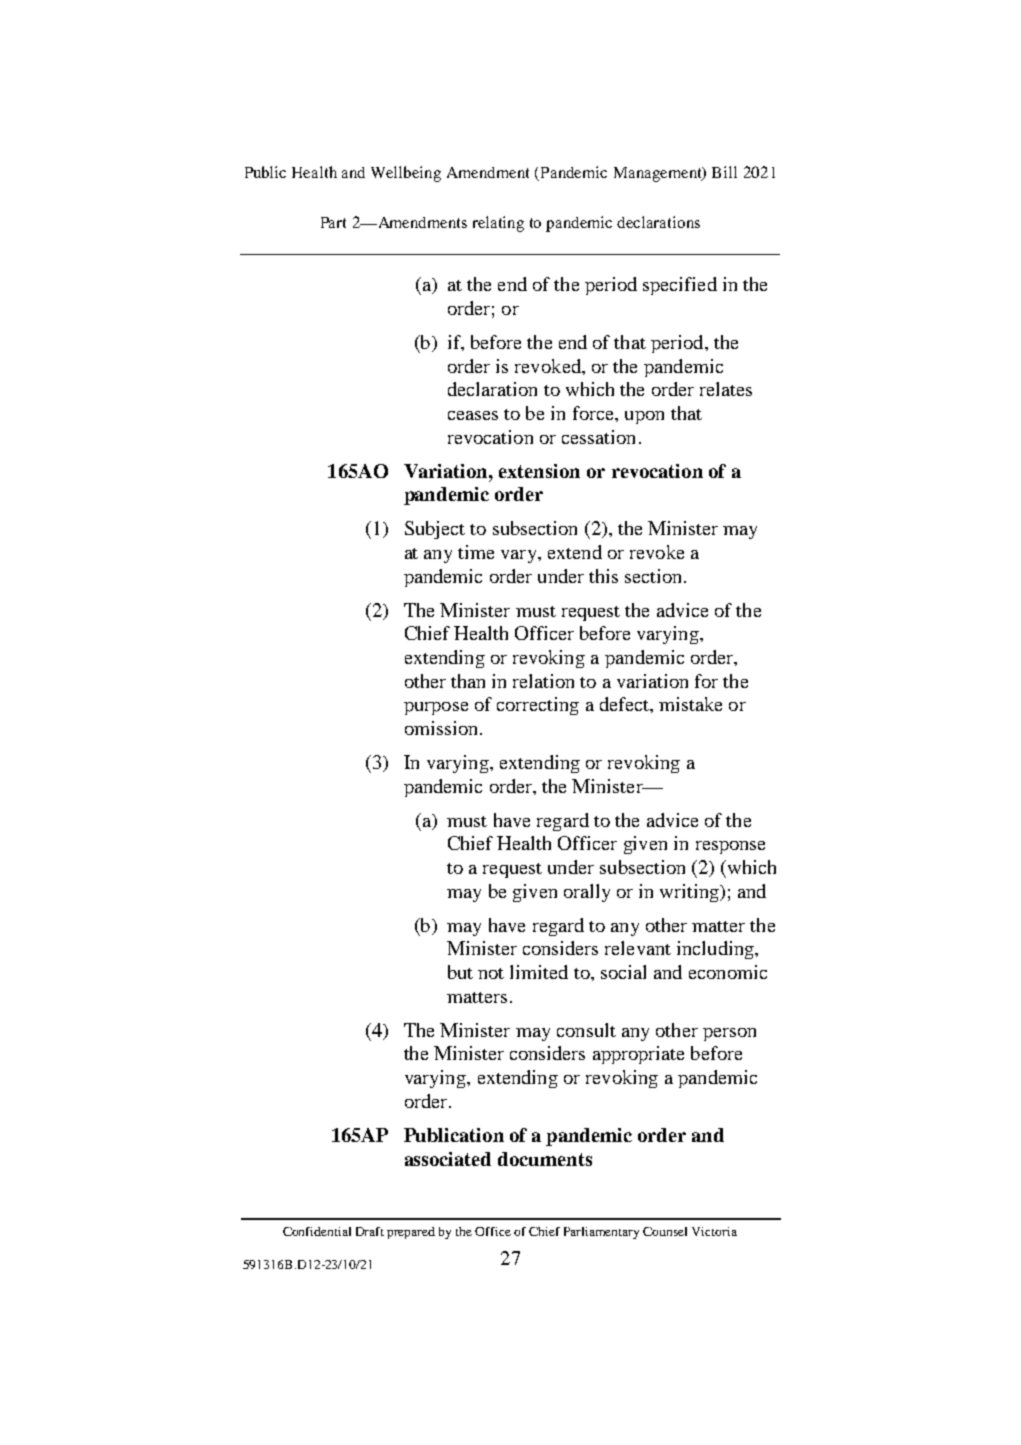 The height and width of the image is (1445, 1021). Describe the element at coordinates (538, 706) in the image. I see `correcting` at that location.
